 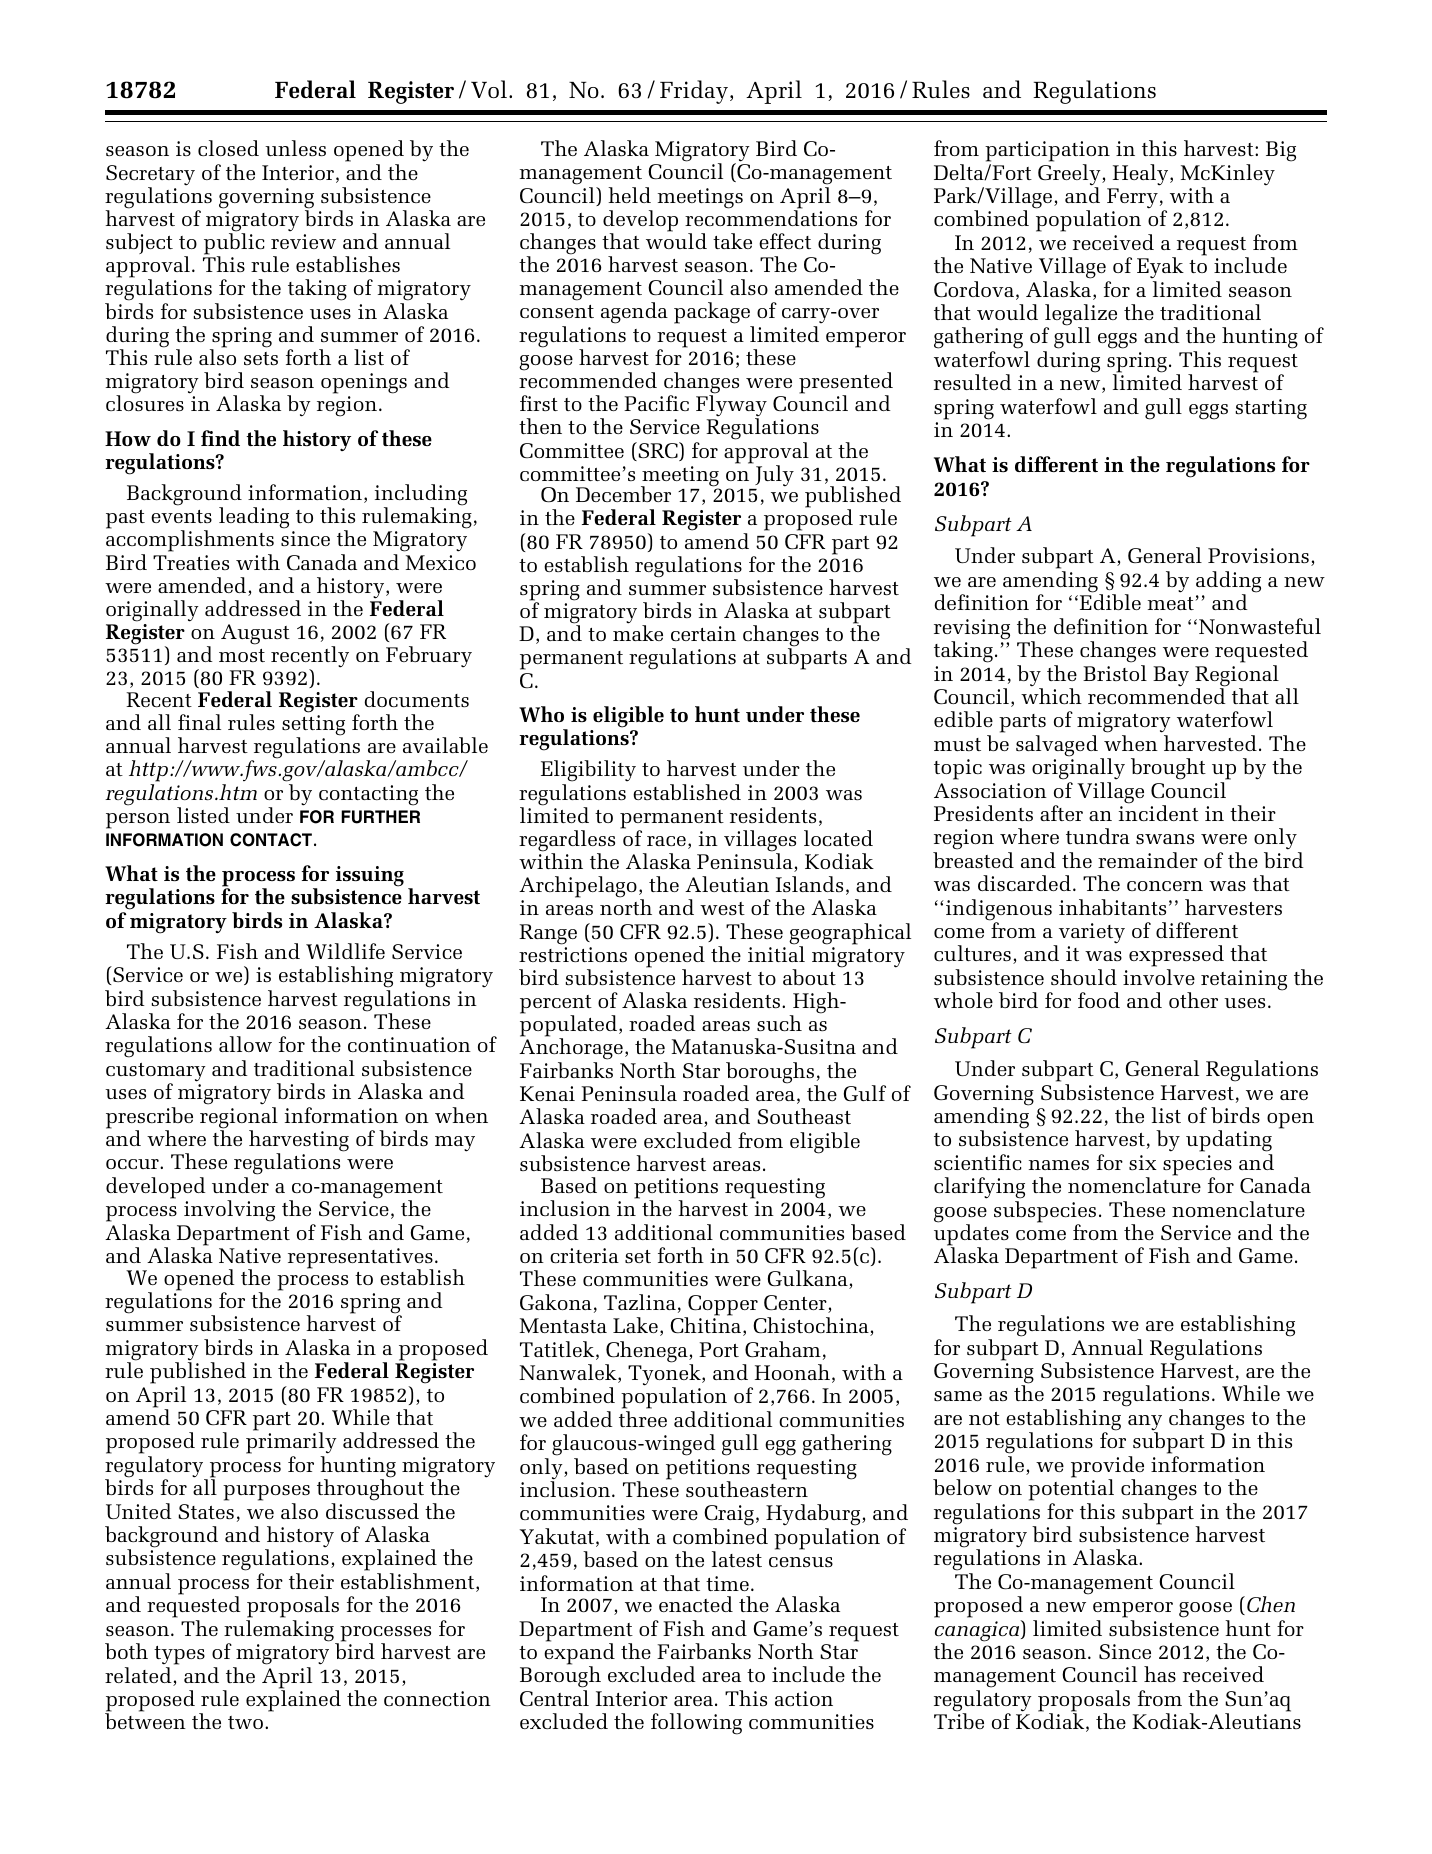 What do you see at coordinates (1112, 907) in the screenshot?
I see `inhabitants` at bounding box center [1112, 907].
